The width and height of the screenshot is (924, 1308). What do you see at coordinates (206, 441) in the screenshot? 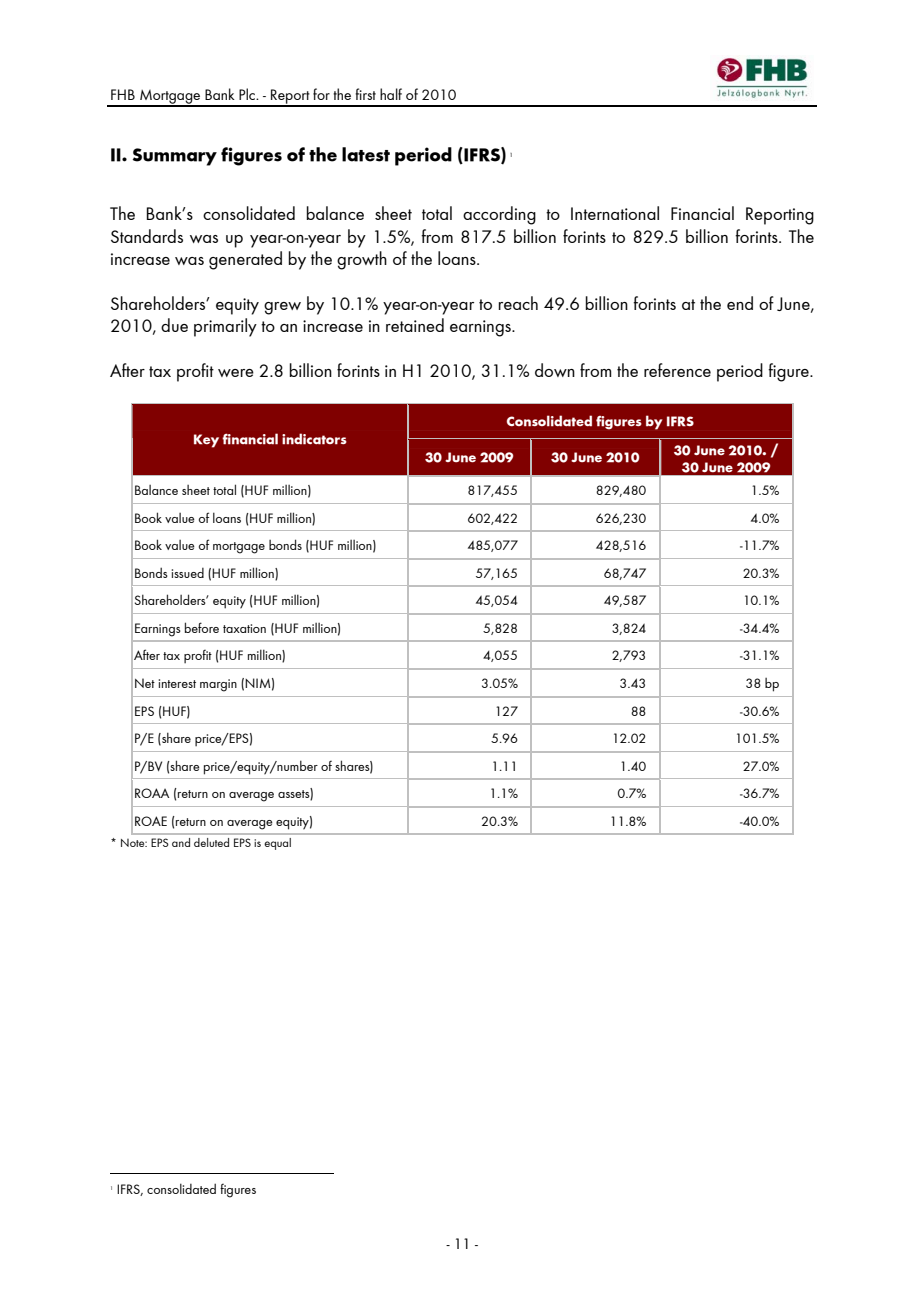
I see `Key` at bounding box center [206, 441].
